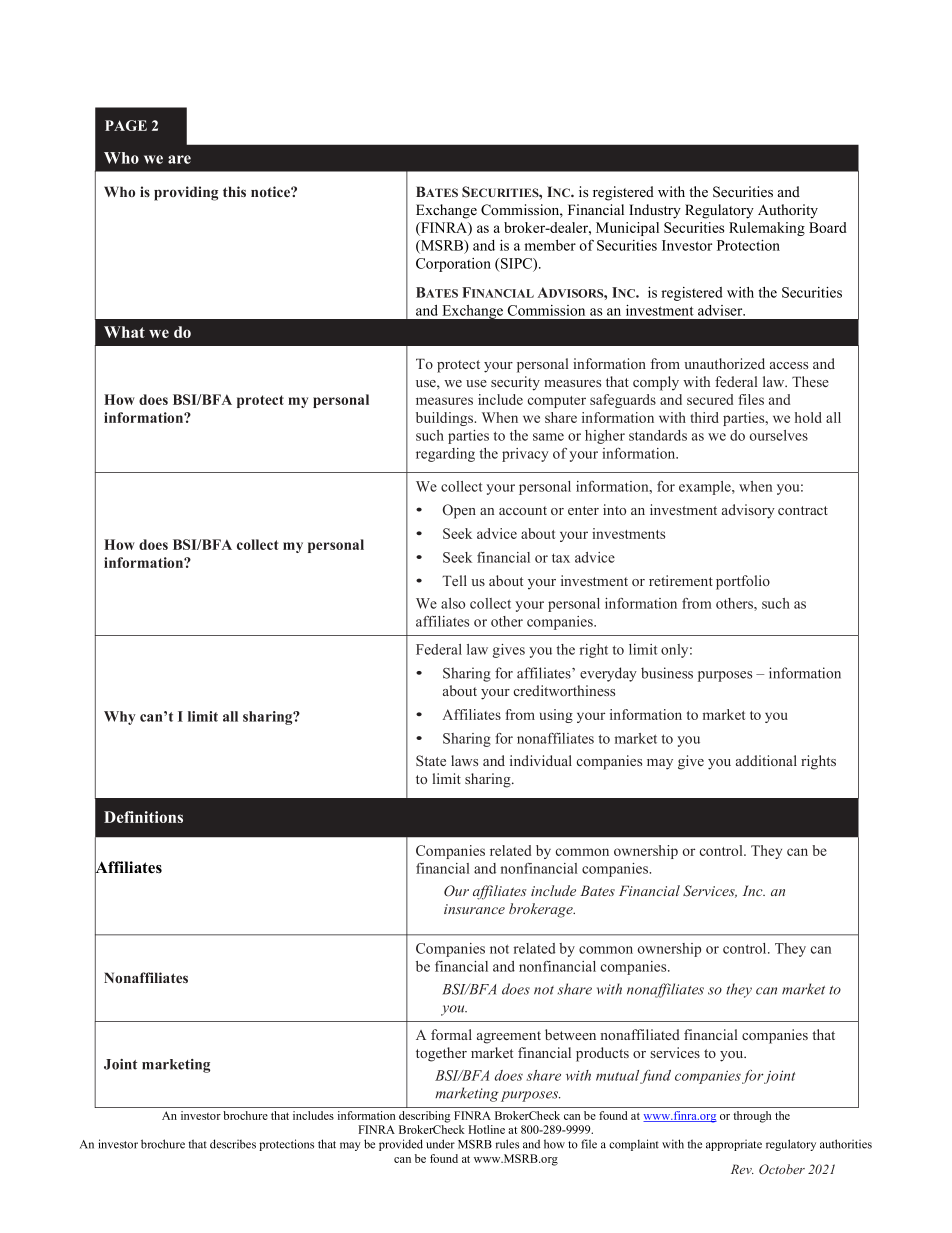  What do you see at coordinates (233, 1144) in the image?
I see `describes` at bounding box center [233, 1144].
